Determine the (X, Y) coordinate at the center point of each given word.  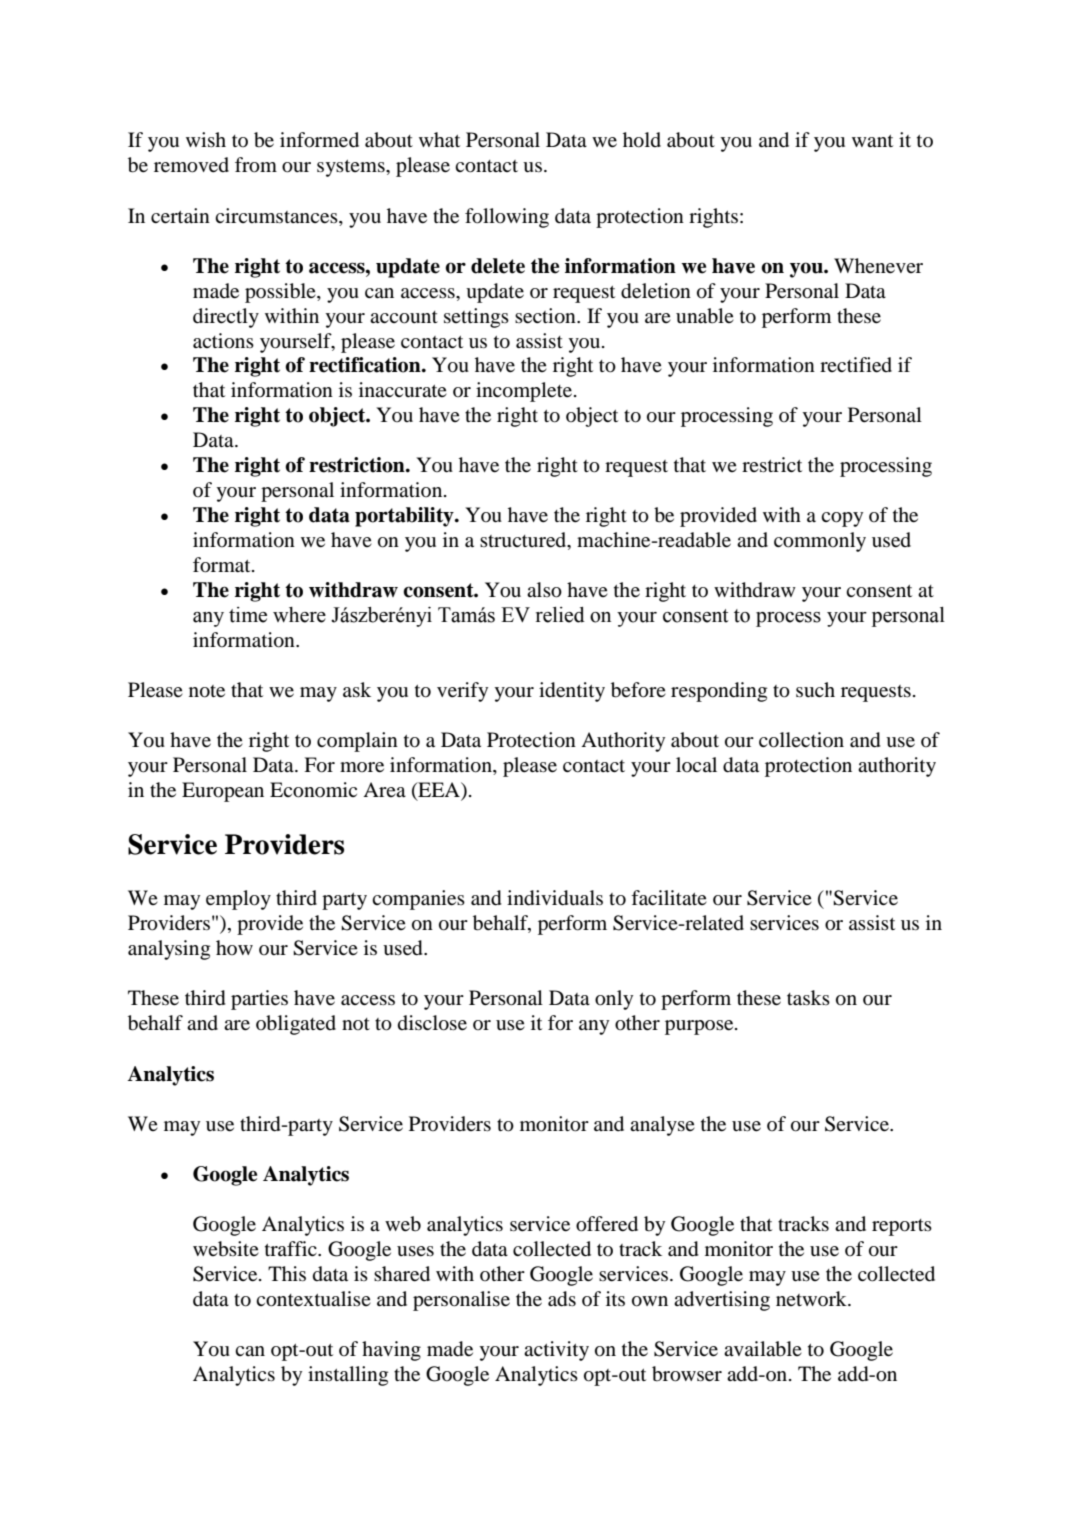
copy (842, 519)
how (234, 947)
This (287, 1273)
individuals (555, 898)
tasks (808, 997)
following (507, 218)
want (872, 141)
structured (524, 541)
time (248, 615)
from (256, 165)
